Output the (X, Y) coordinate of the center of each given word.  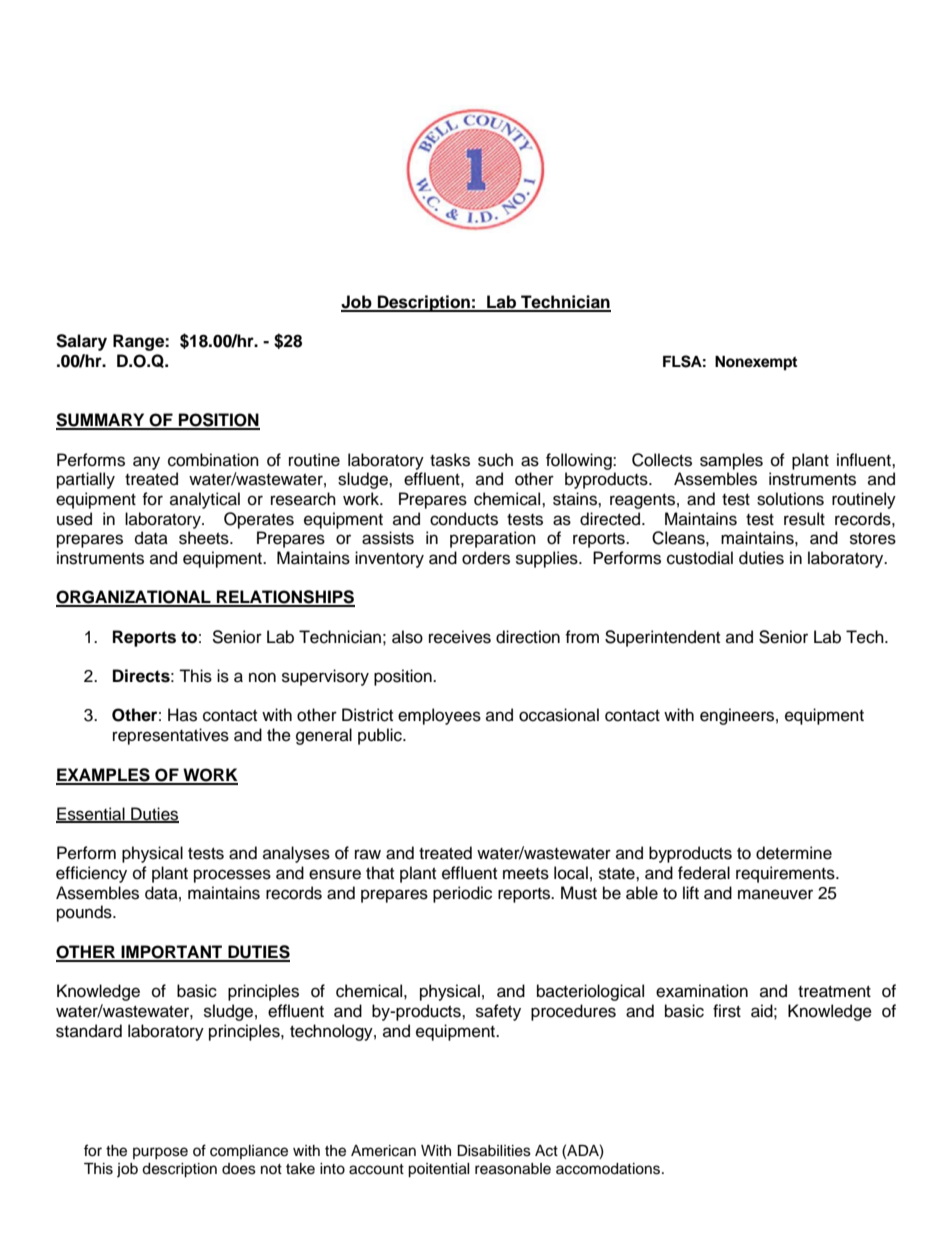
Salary (81, 342)
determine (794, 853)
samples (731, 461)
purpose (160, 1153)
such (495, 460)
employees (439, 716)
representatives (171, 736)
